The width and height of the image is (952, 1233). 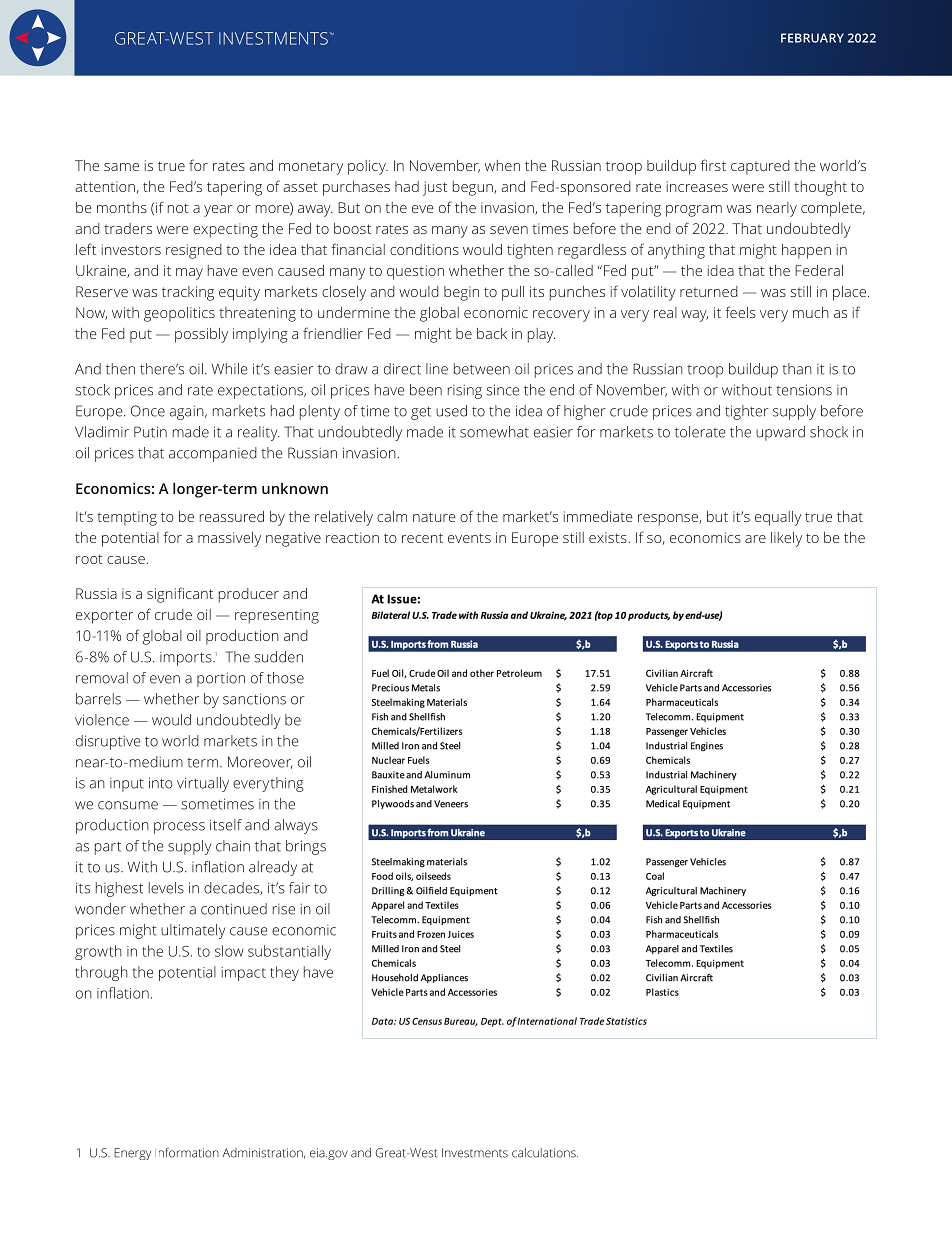 What do you see at coordinates (221, 679) in the image?
I see `portion` at bounding box center [221, 679].
